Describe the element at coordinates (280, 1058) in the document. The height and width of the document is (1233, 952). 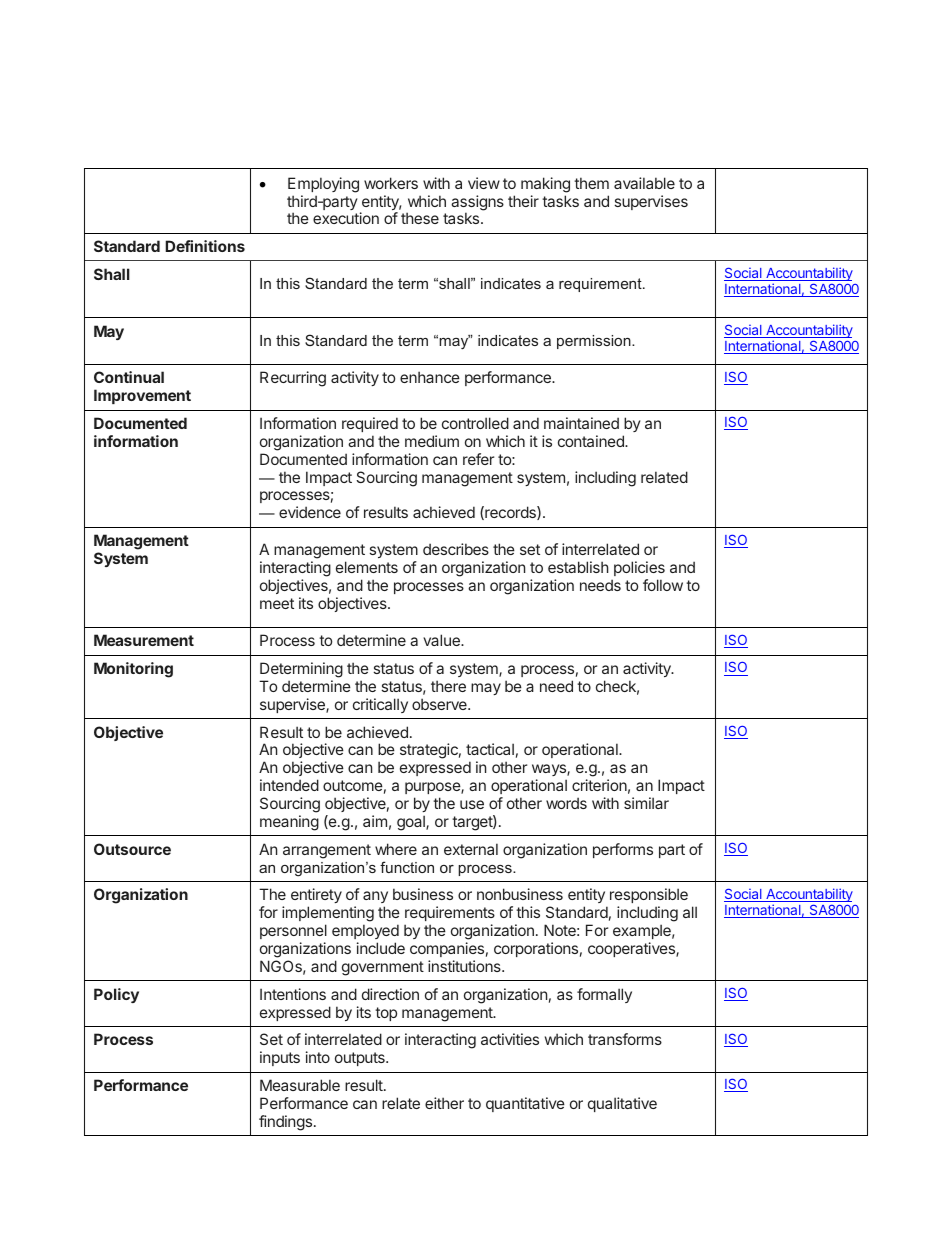
I see `inputs` at that location.
